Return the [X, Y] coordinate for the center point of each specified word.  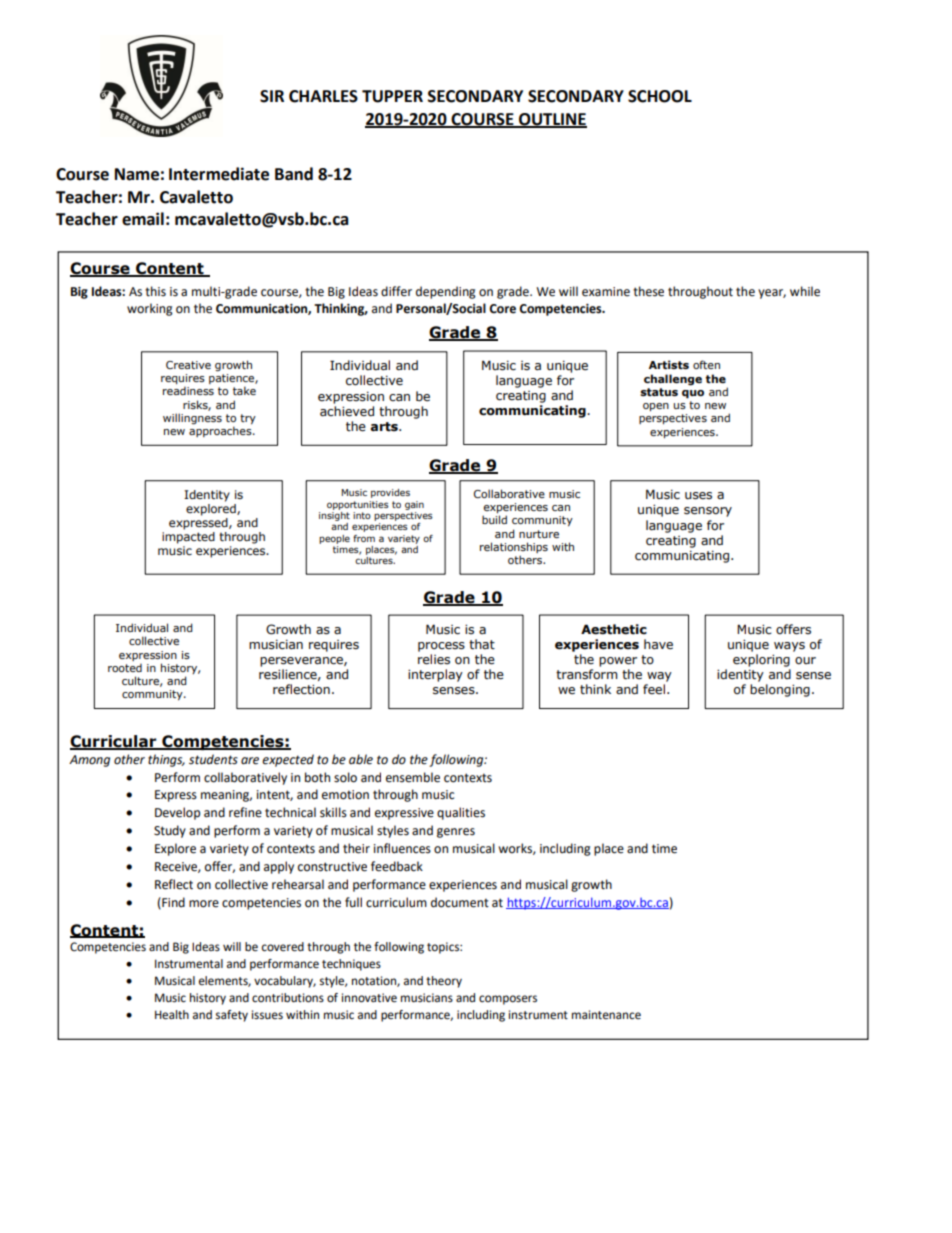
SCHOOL [660, 96]
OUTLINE [552, 120]
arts [385, 427]
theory [444, 982]
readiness [188, 391]
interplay [435, 675]
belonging [780, 690]
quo [693, 394]
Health [172, 1015]
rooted [125, 668]
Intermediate [219, 174]
